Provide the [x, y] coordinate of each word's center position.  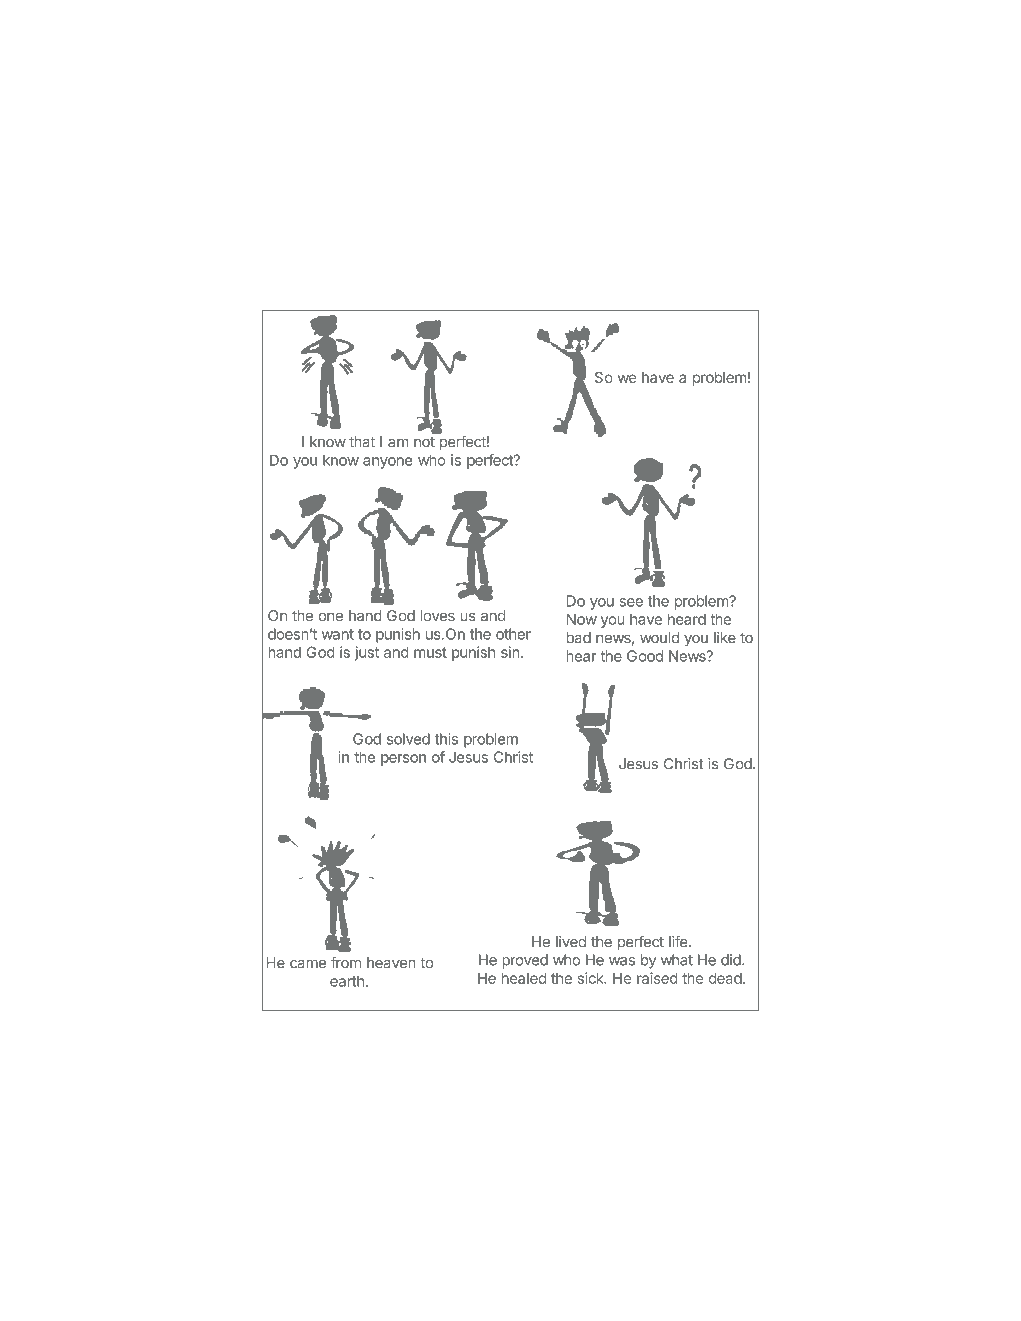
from [346, 962]
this [446, 739]
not [424, 442]
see [631, 602]
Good [645, 656]
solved [408, 739]
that [362, 442]
